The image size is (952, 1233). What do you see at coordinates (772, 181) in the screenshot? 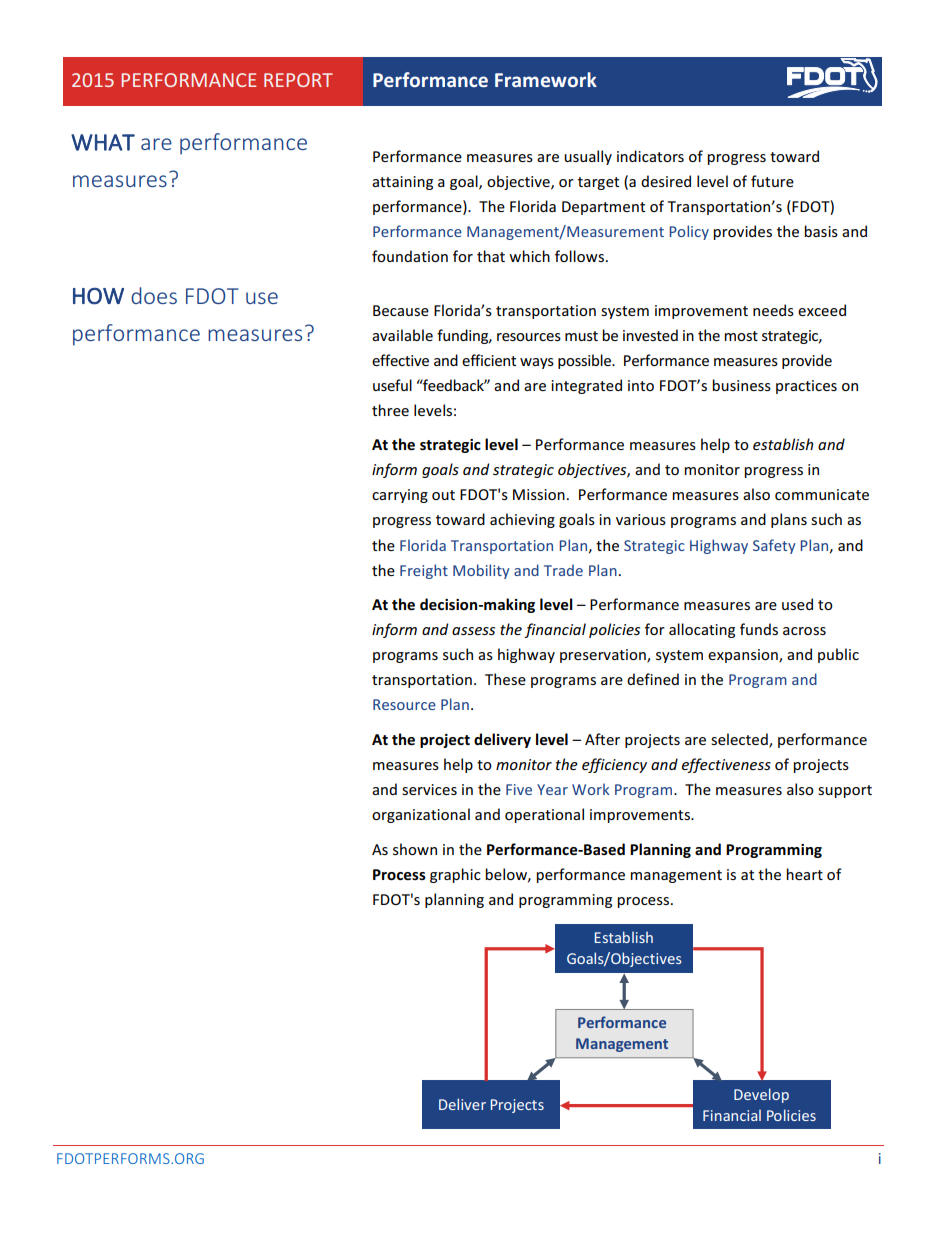
I see `future` at bounding box center [772, 181].
